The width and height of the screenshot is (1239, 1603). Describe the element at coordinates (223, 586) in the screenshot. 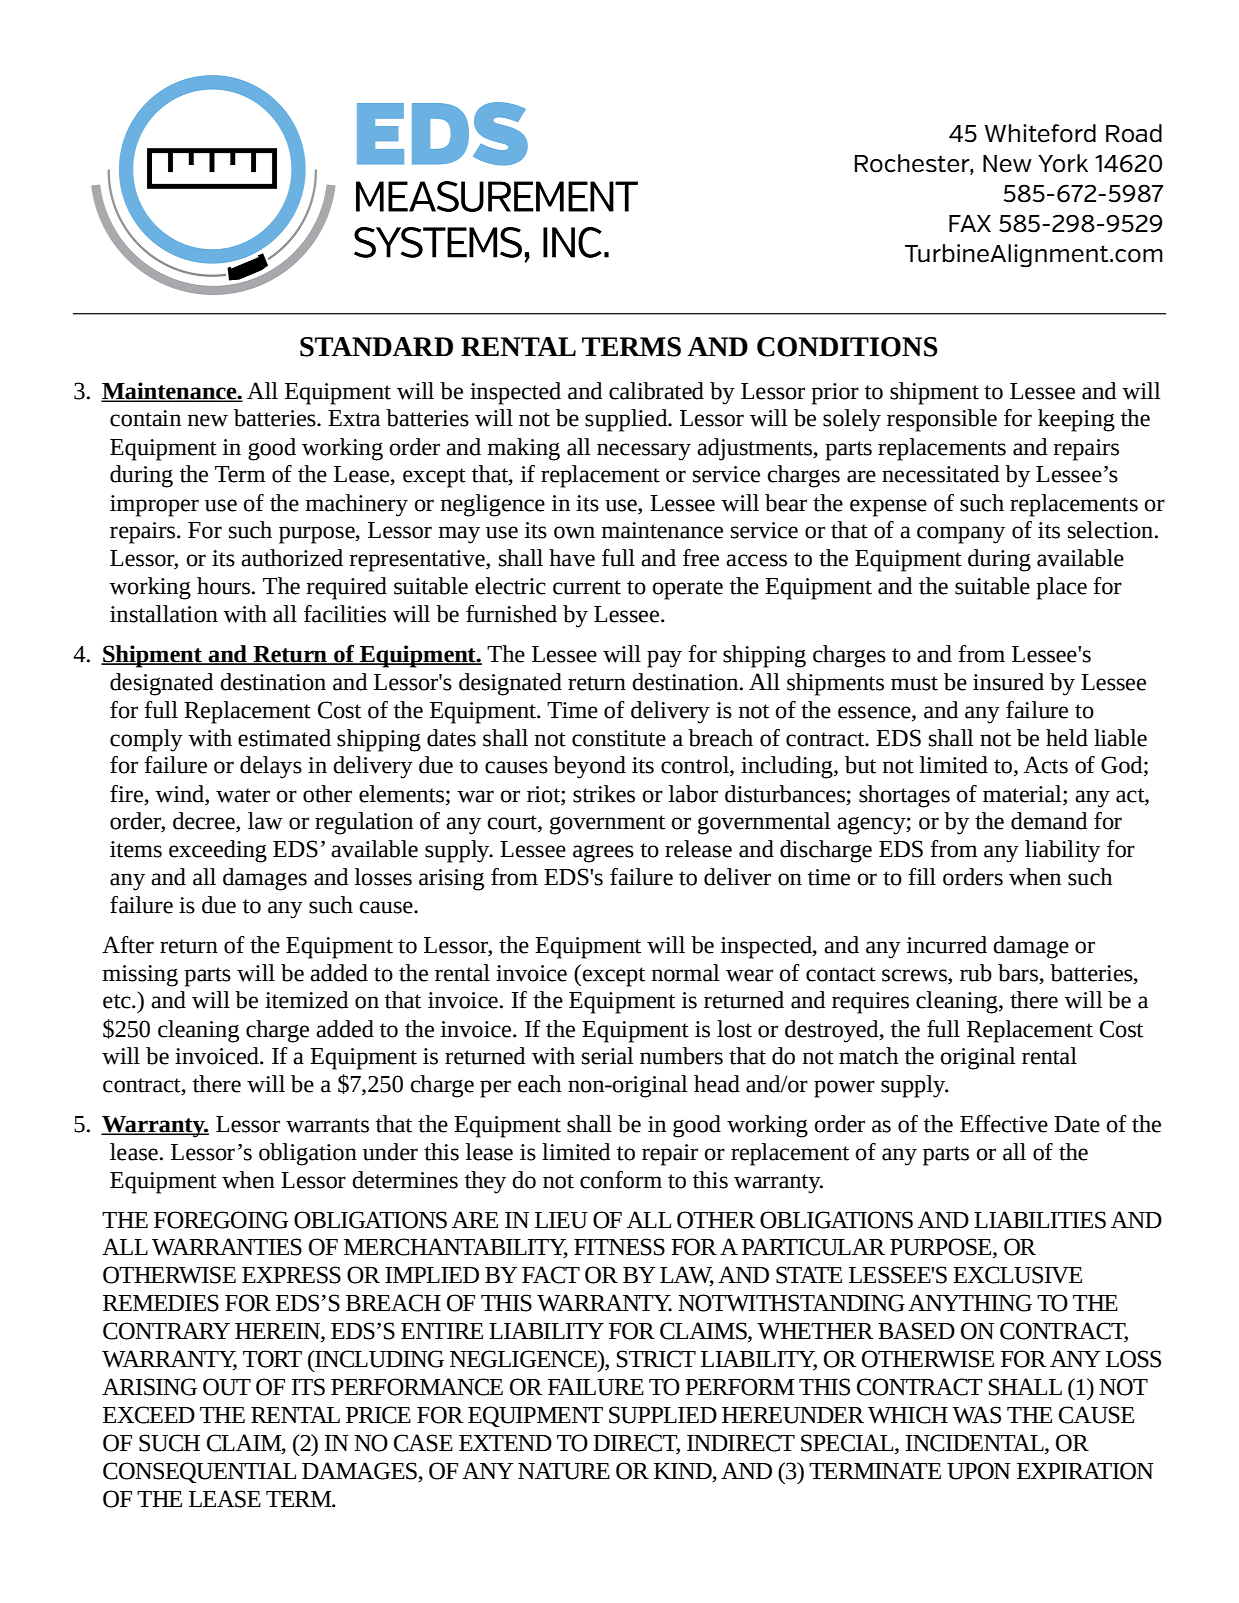

I see `hours` at that location.
